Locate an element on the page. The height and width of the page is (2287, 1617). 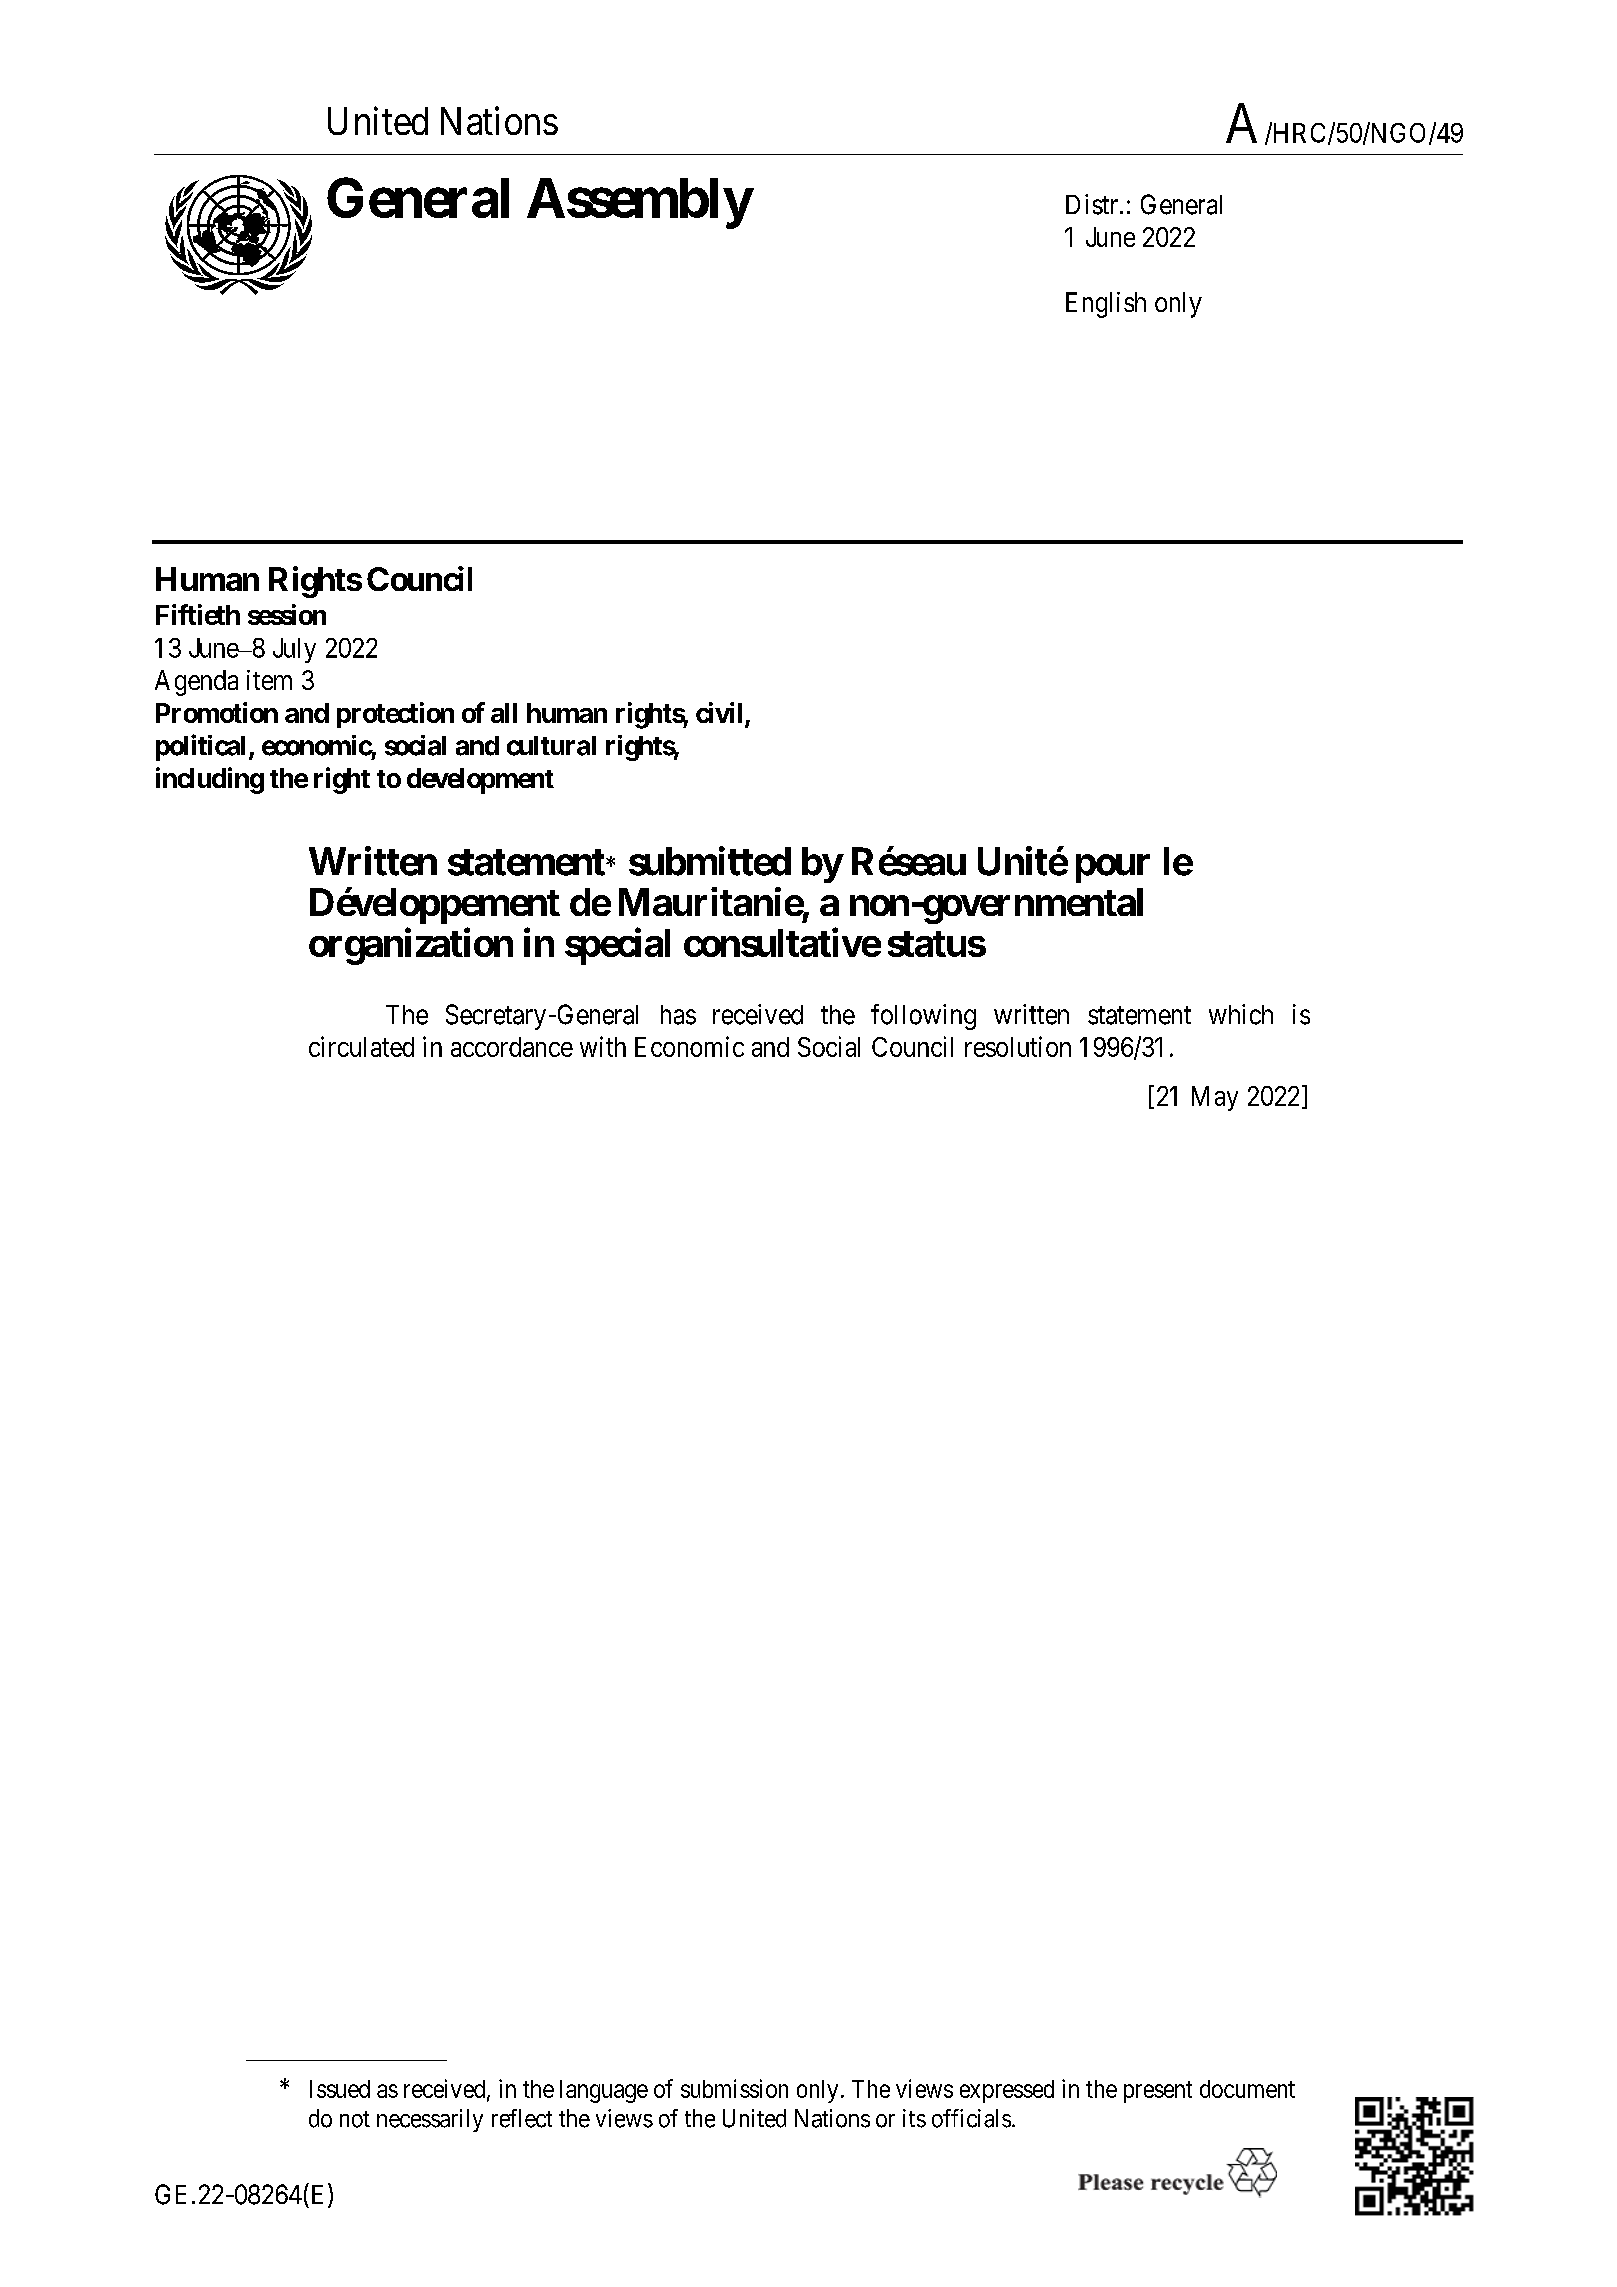
present is located at coordinates (1158, 2092).
